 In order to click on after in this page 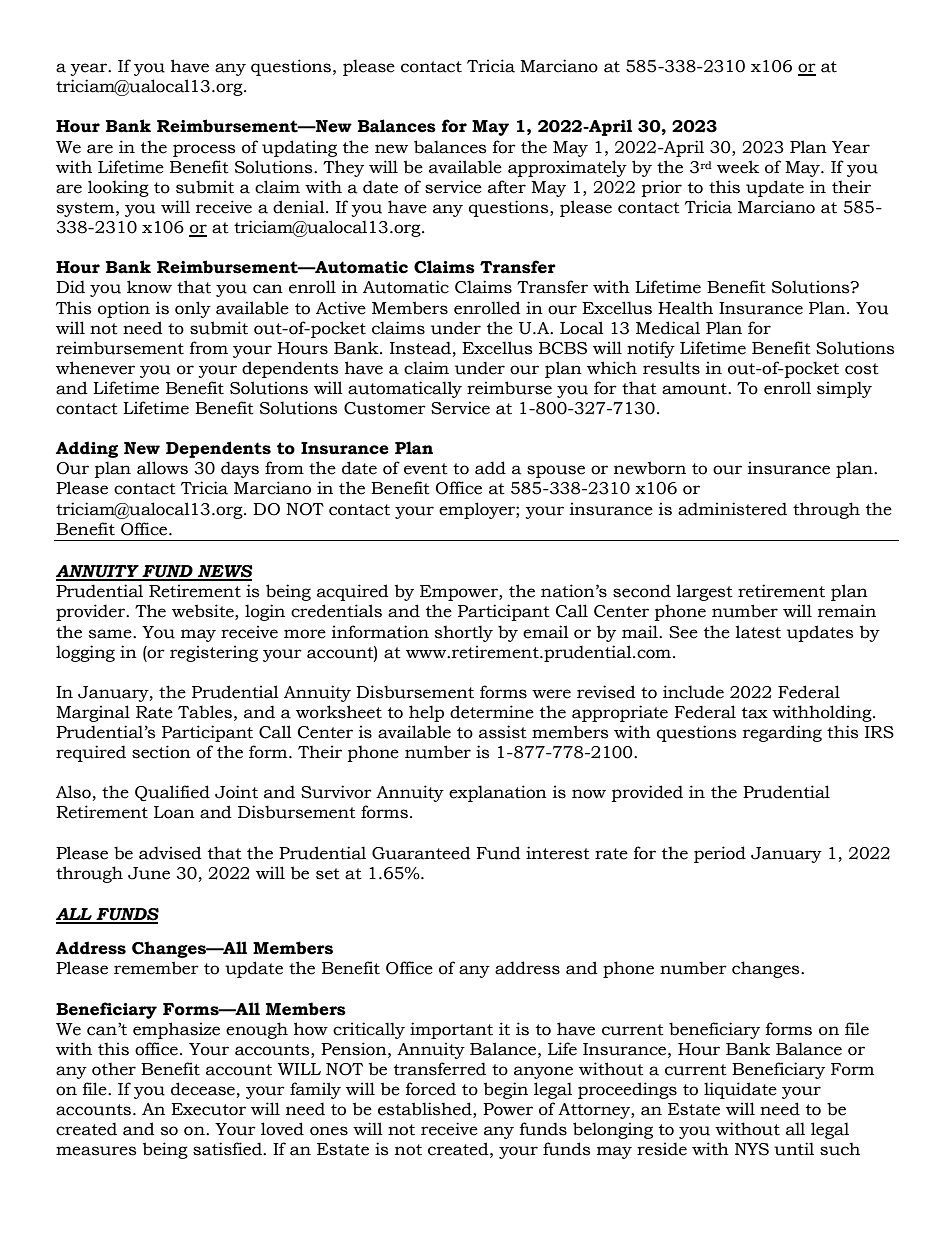, I will do `click(507, 187)`.
